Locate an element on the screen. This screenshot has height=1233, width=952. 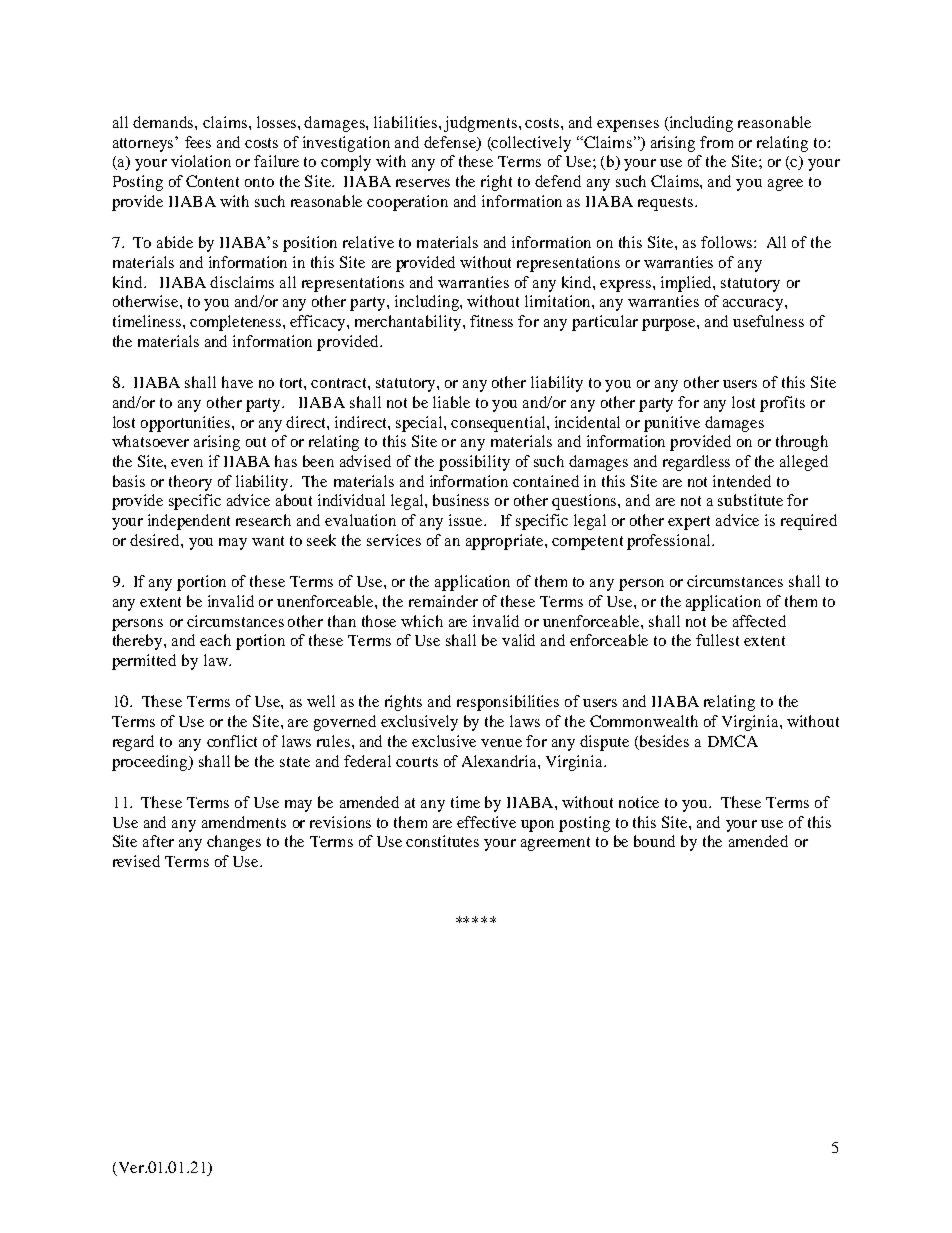
fees is located at coordinates (198, 142).
